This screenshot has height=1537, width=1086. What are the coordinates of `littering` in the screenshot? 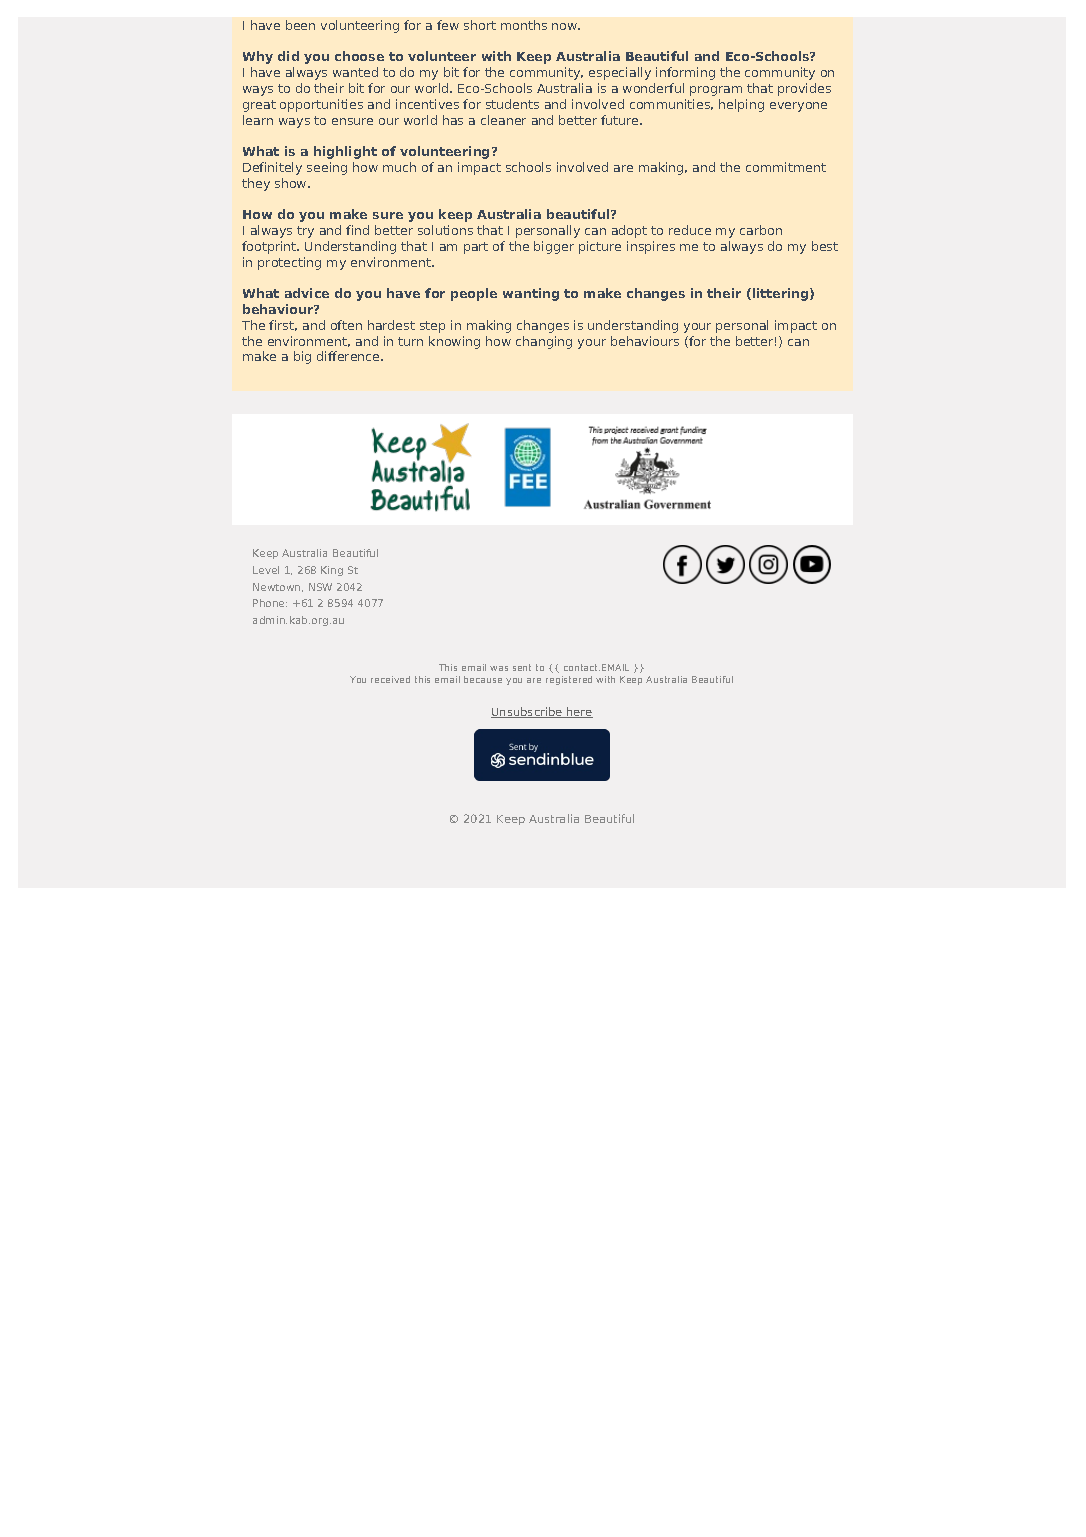 It's located at (782, 294).
